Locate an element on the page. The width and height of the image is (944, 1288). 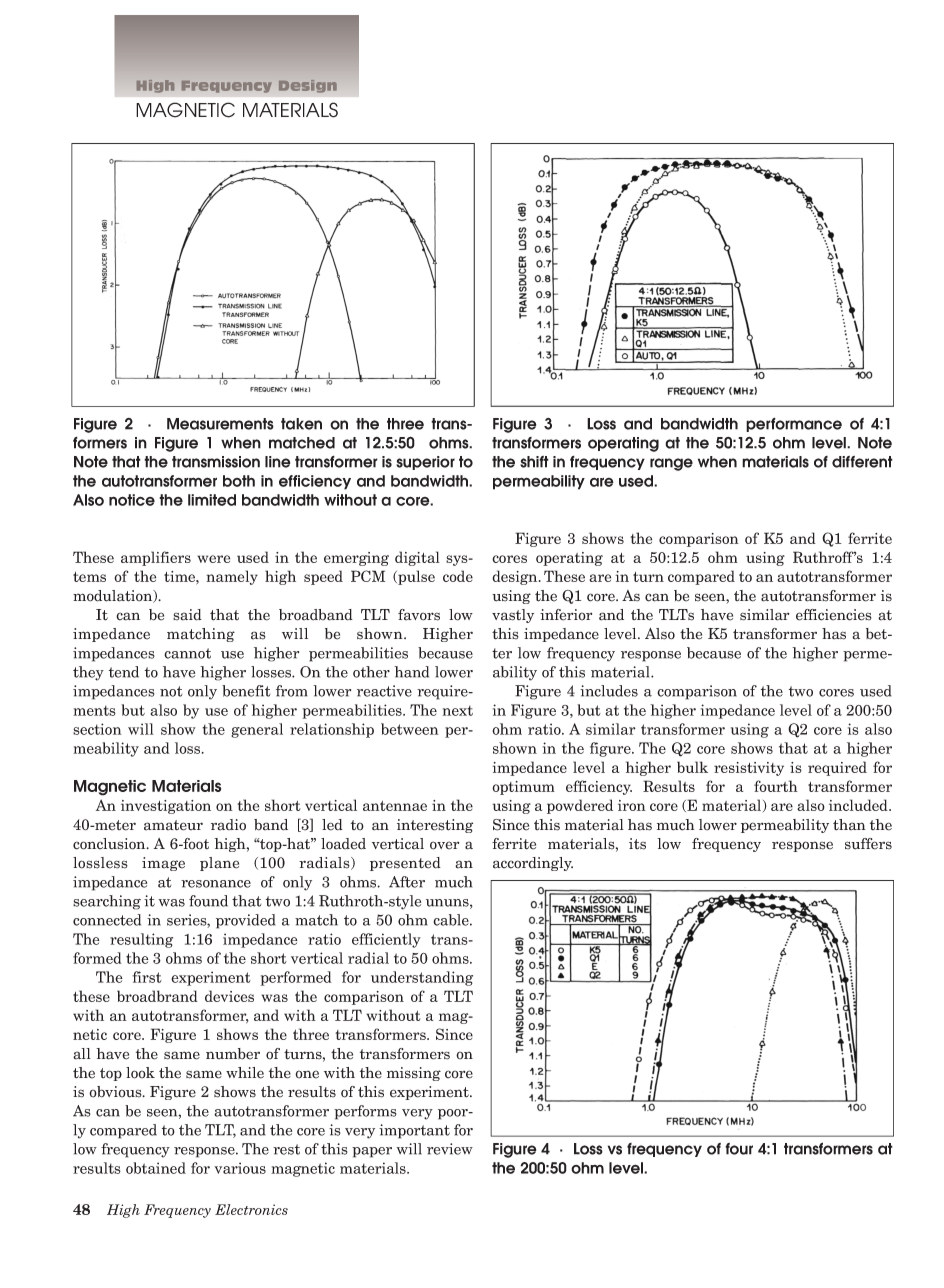
than is located at coordinates (849, 825).
